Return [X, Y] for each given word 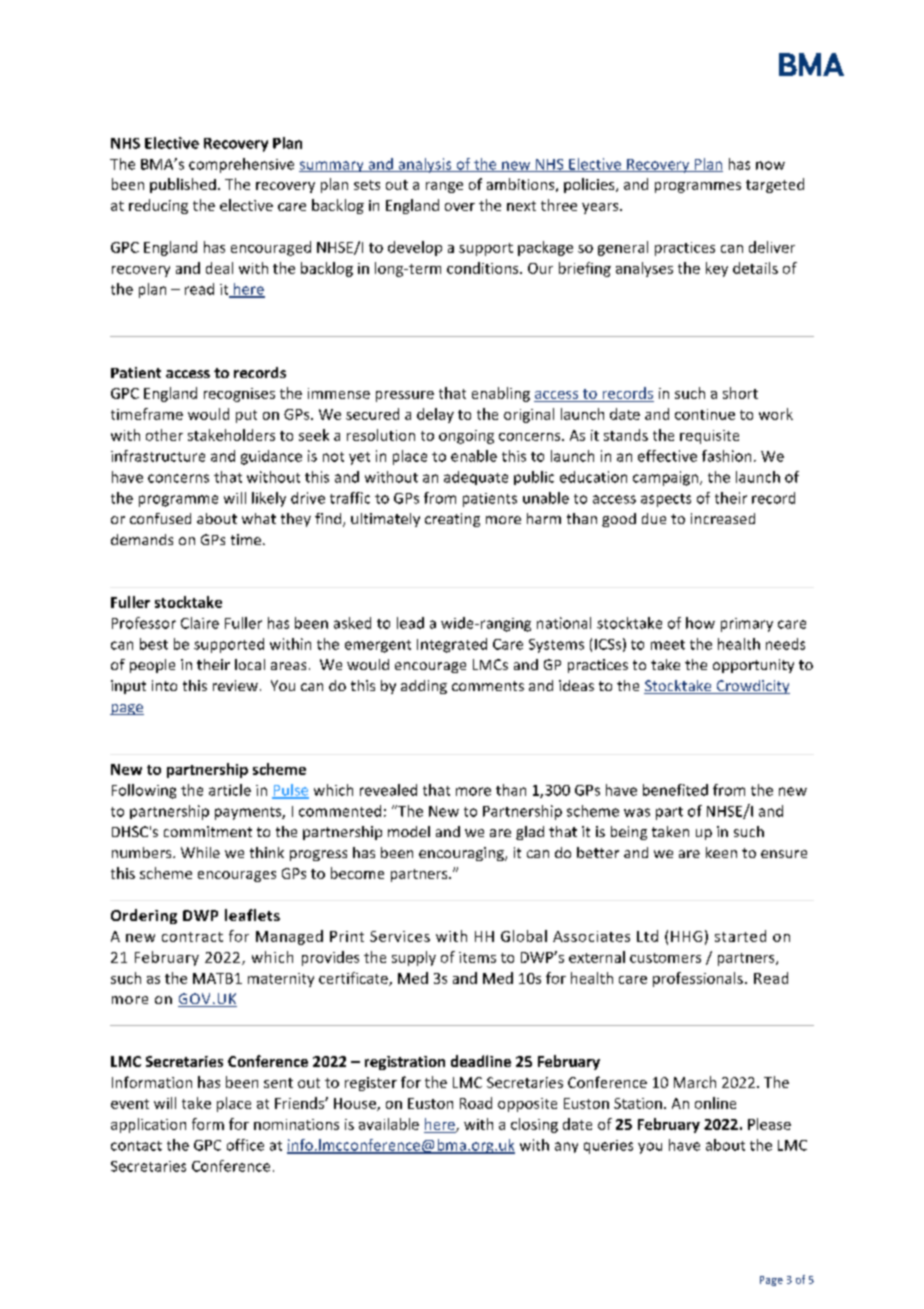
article [230, 790]
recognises [239, 395]
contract [192, 937]
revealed [388, 790]
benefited [675, 790]
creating [452, 520]
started [740, 936]
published [183, 185]
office [245, 1145]
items [477, 957]
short [740, 393]
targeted [775, 185]
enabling [501, 394]
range [444, 187]
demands [142, 539]
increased [723, 518]
